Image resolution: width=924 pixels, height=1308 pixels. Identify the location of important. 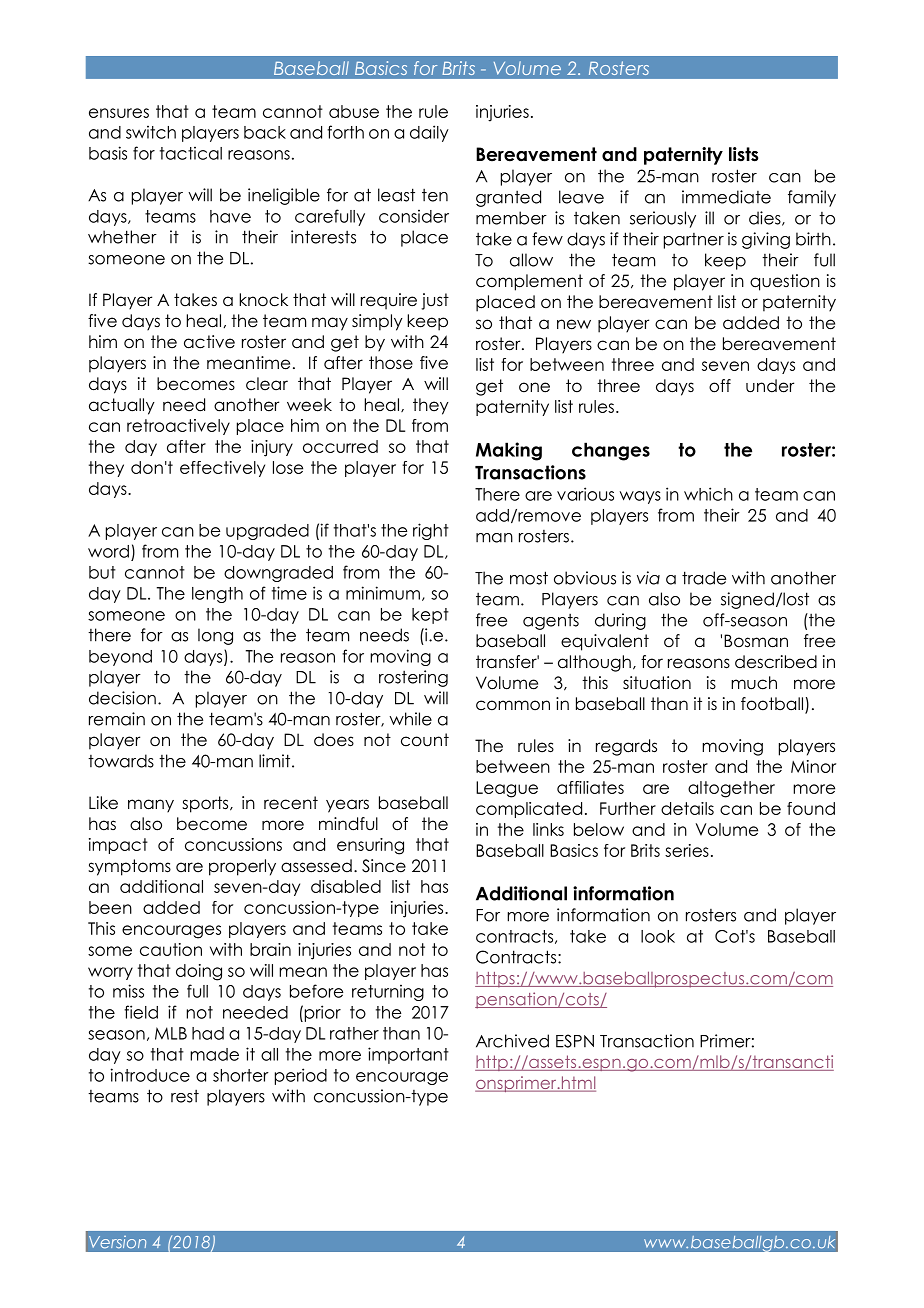
(408, 1055).
